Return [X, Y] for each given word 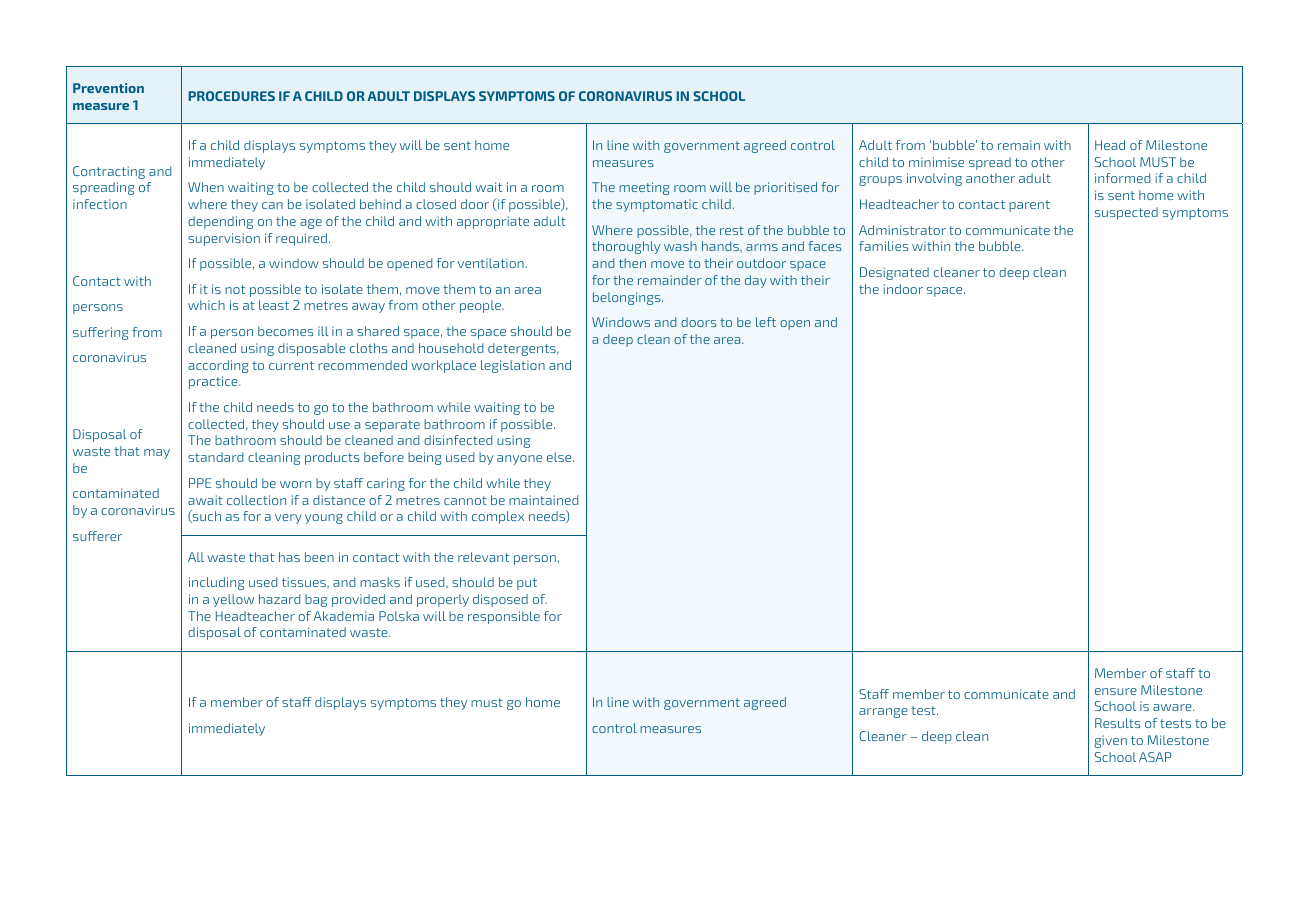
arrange [883, 713]
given [1110, 741]
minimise [936, 162]
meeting [644, 188]
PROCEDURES [232, 96]
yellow [233, 600]
